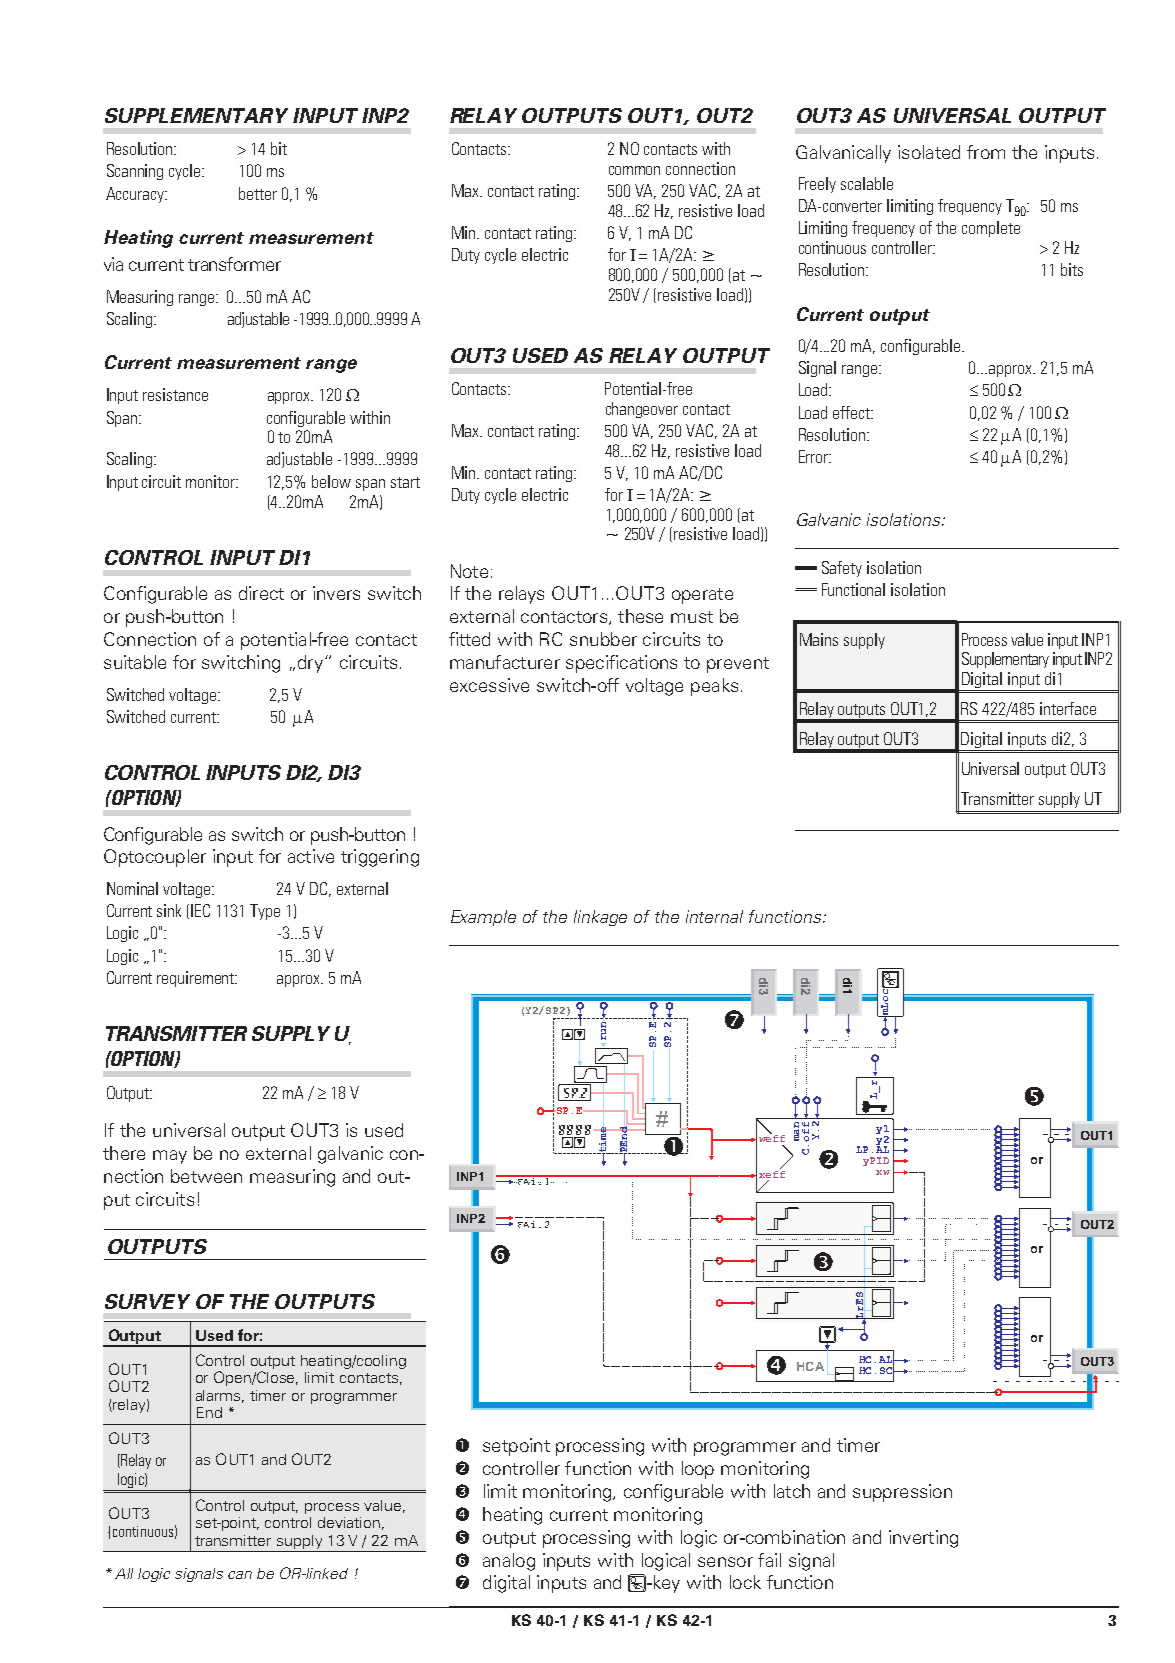  I want to click on analog, so click(509, 1562).
